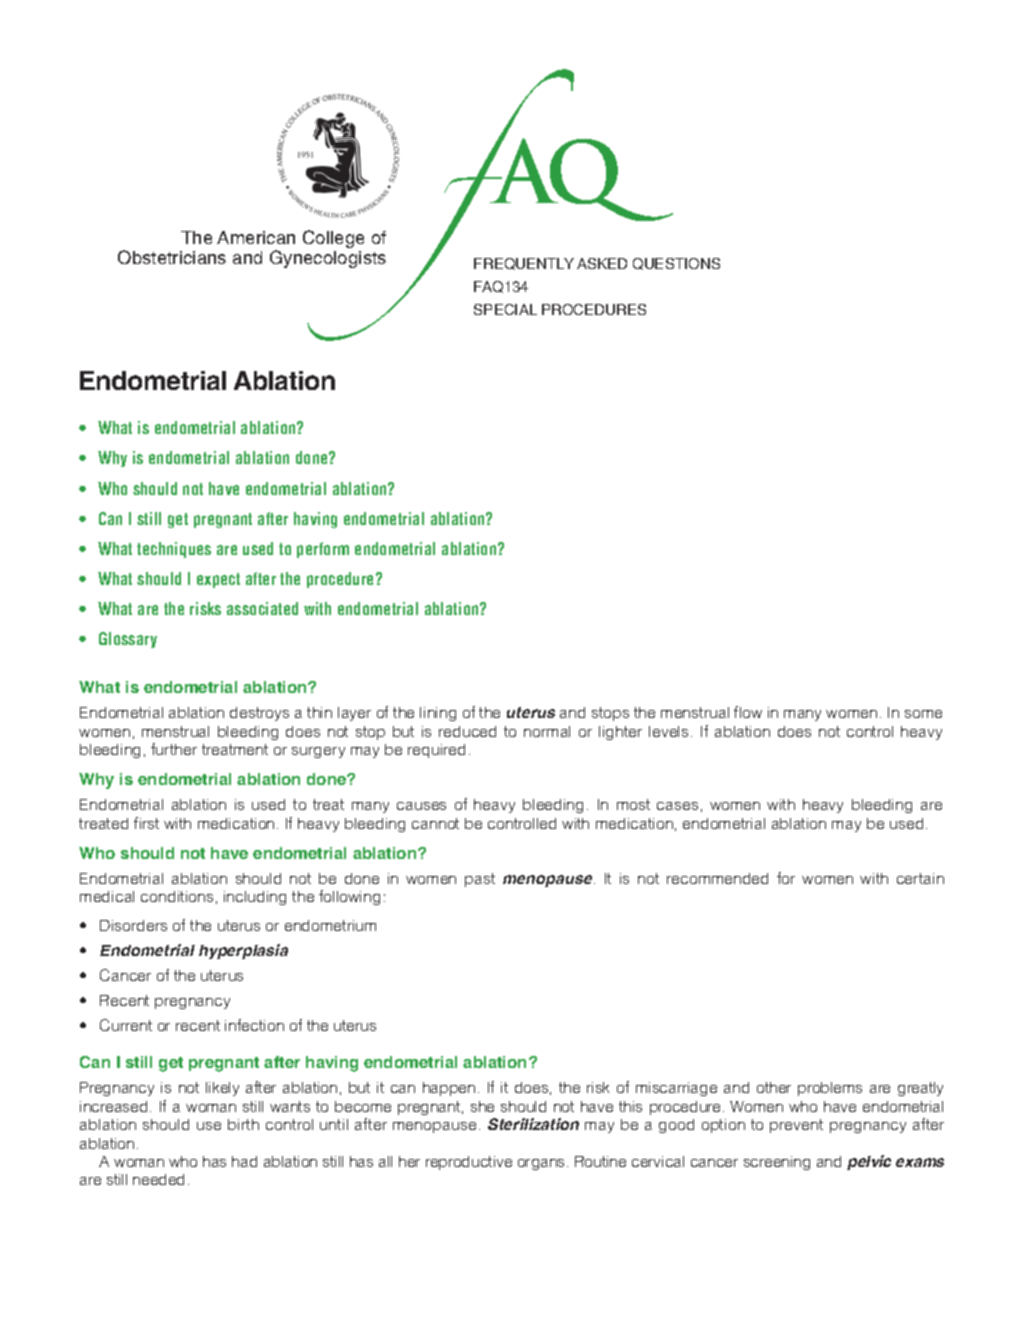 Image resolution: width=1024 pixels, height=1326 pixels. What do you see at coordinates (748, 712) in the page?
I see `flow` at bounding box center [748, 712].
